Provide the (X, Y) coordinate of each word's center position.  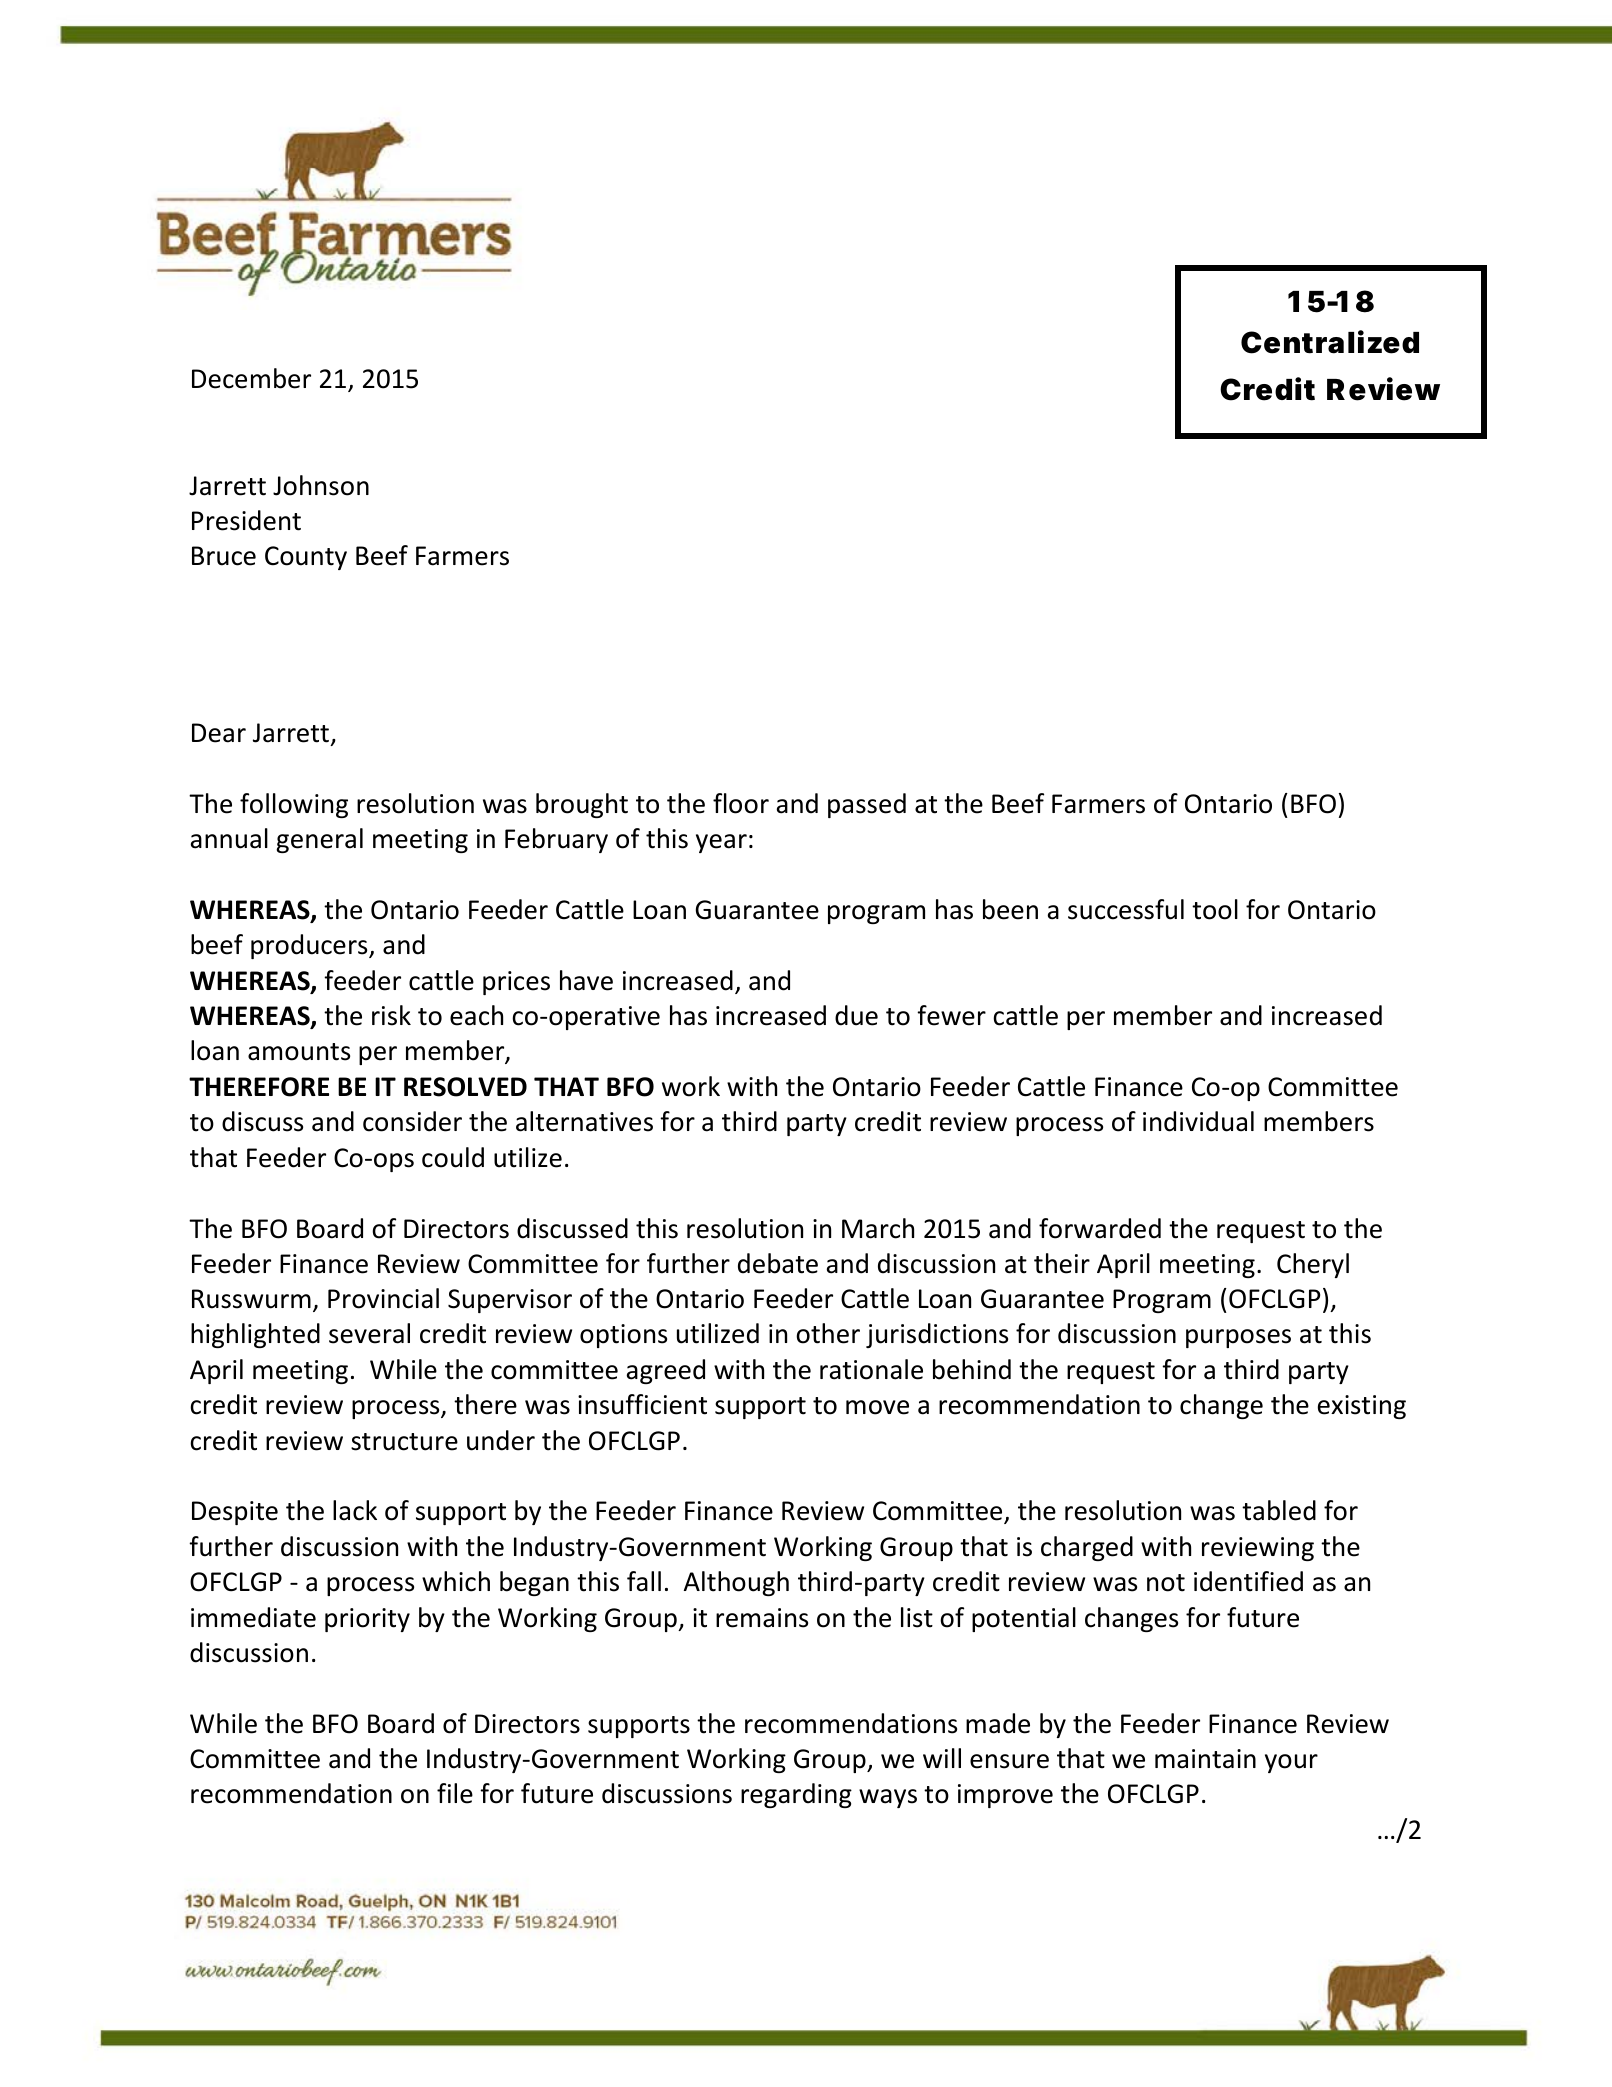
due (856, 1015)
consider (412, 1121)
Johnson (321, 485)
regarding (796, 1795)
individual (1198, 1121)
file (455, 1793)
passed (867, 805)
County (306, 558)
